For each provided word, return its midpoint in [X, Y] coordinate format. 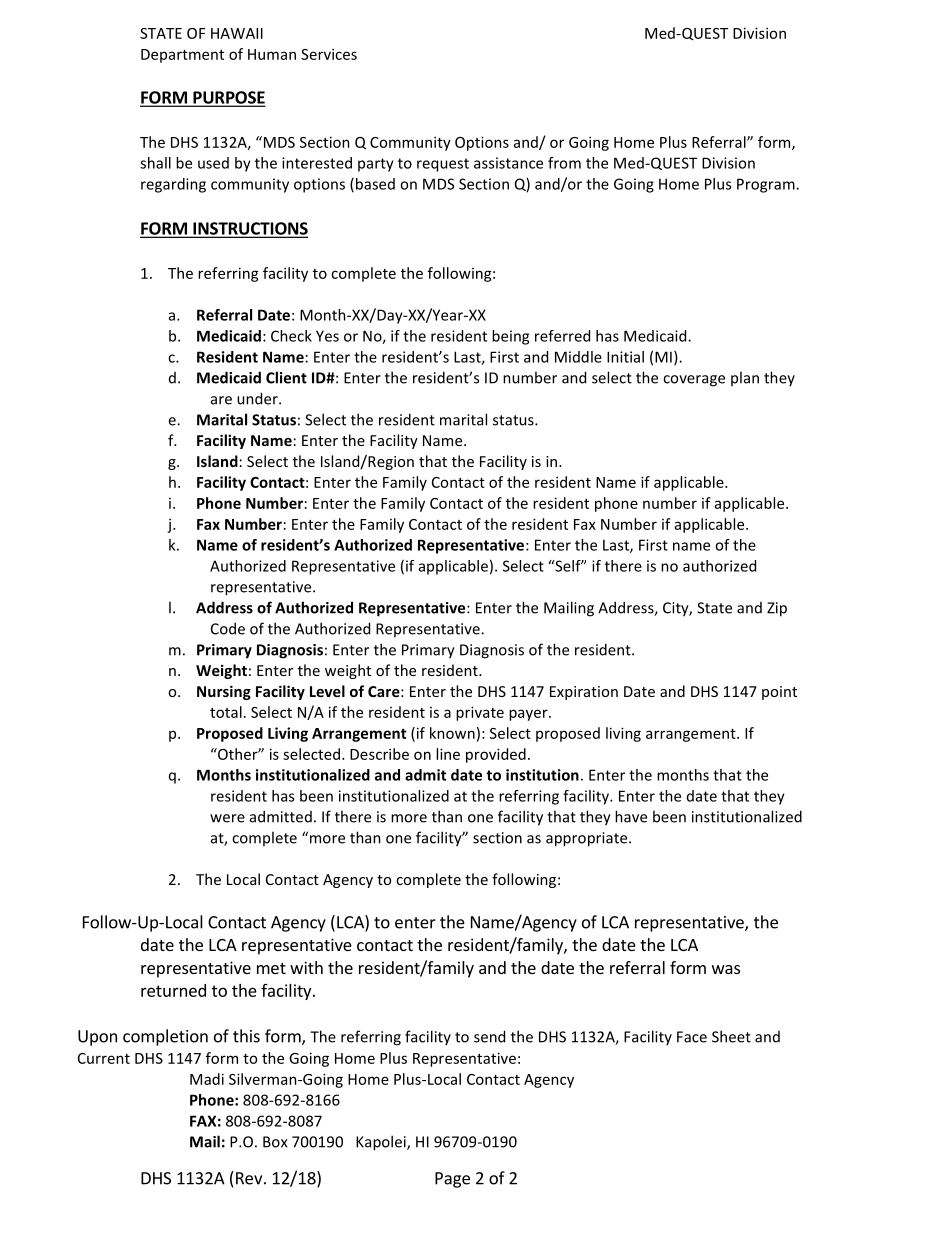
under [258, 398]
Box [275, 1142]
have [631, 816]
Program [767, 185]
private [480, 713]
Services [329, 54]
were [227, 818]
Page [452, 1180]
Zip [777, 609]
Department [182, 56]
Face [692, 1037]
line [448, 754]
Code [228, 628]
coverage [694, 381]
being [510, 337]
